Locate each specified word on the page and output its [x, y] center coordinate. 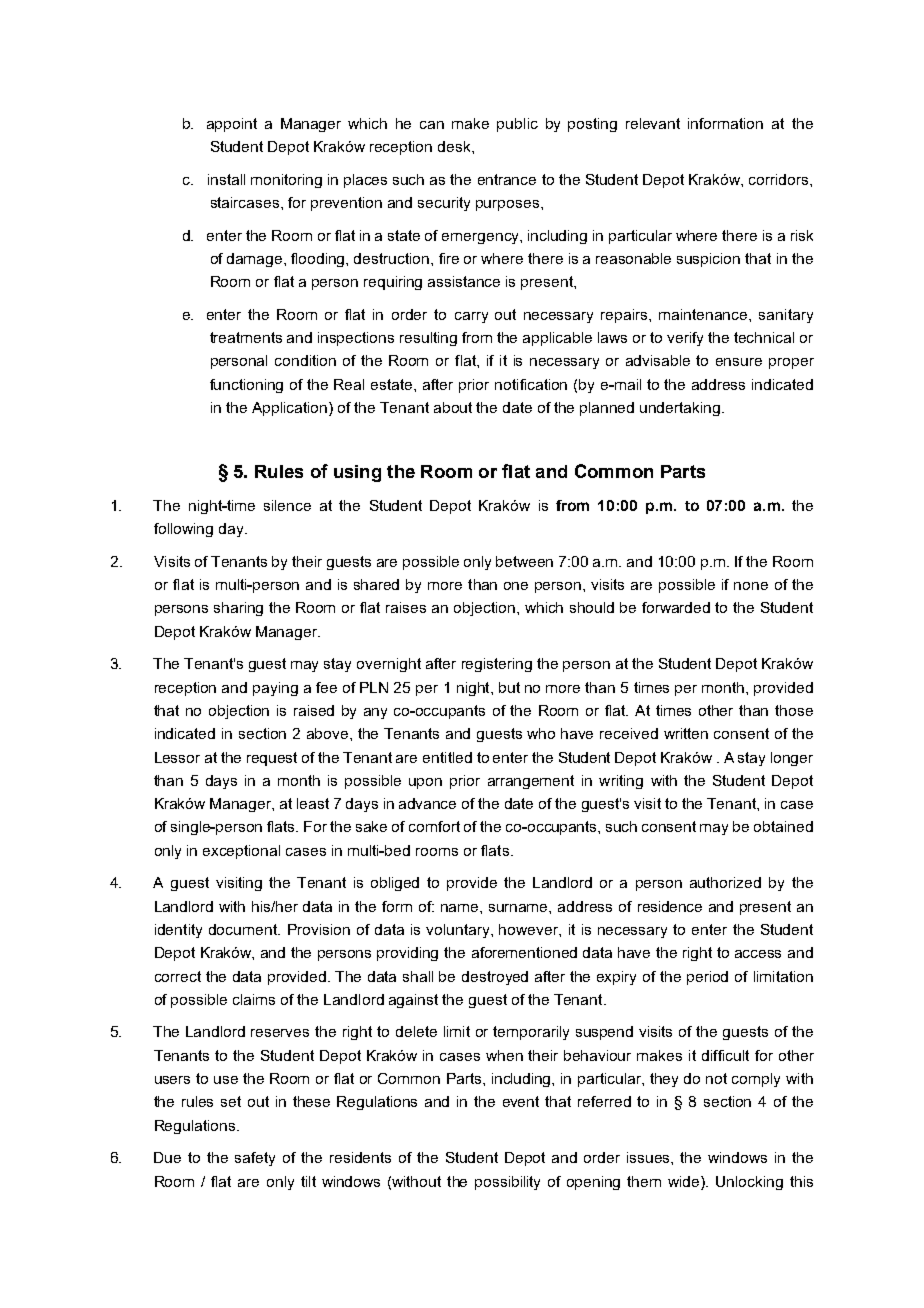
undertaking [680, 409]
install [226, 179]
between [524, 561]
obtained [783, 826]
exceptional [241, 852]
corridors [780, 179]
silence [287, 505]
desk [455, 146]
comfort [434, 826]
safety [255, 1159]
